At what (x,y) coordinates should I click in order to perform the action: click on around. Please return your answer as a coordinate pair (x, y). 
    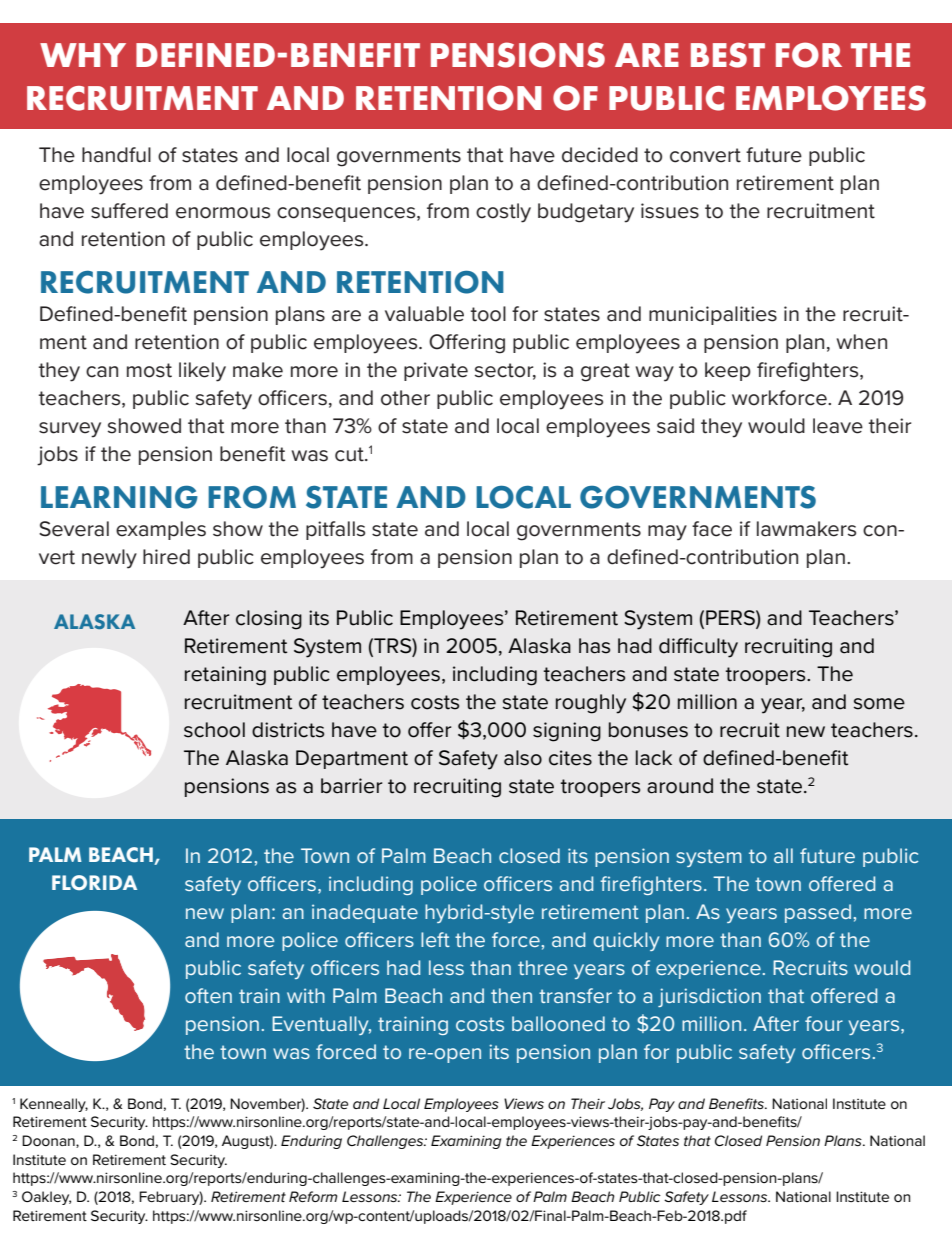
    Looking at the image, I should click on (680, 786).
